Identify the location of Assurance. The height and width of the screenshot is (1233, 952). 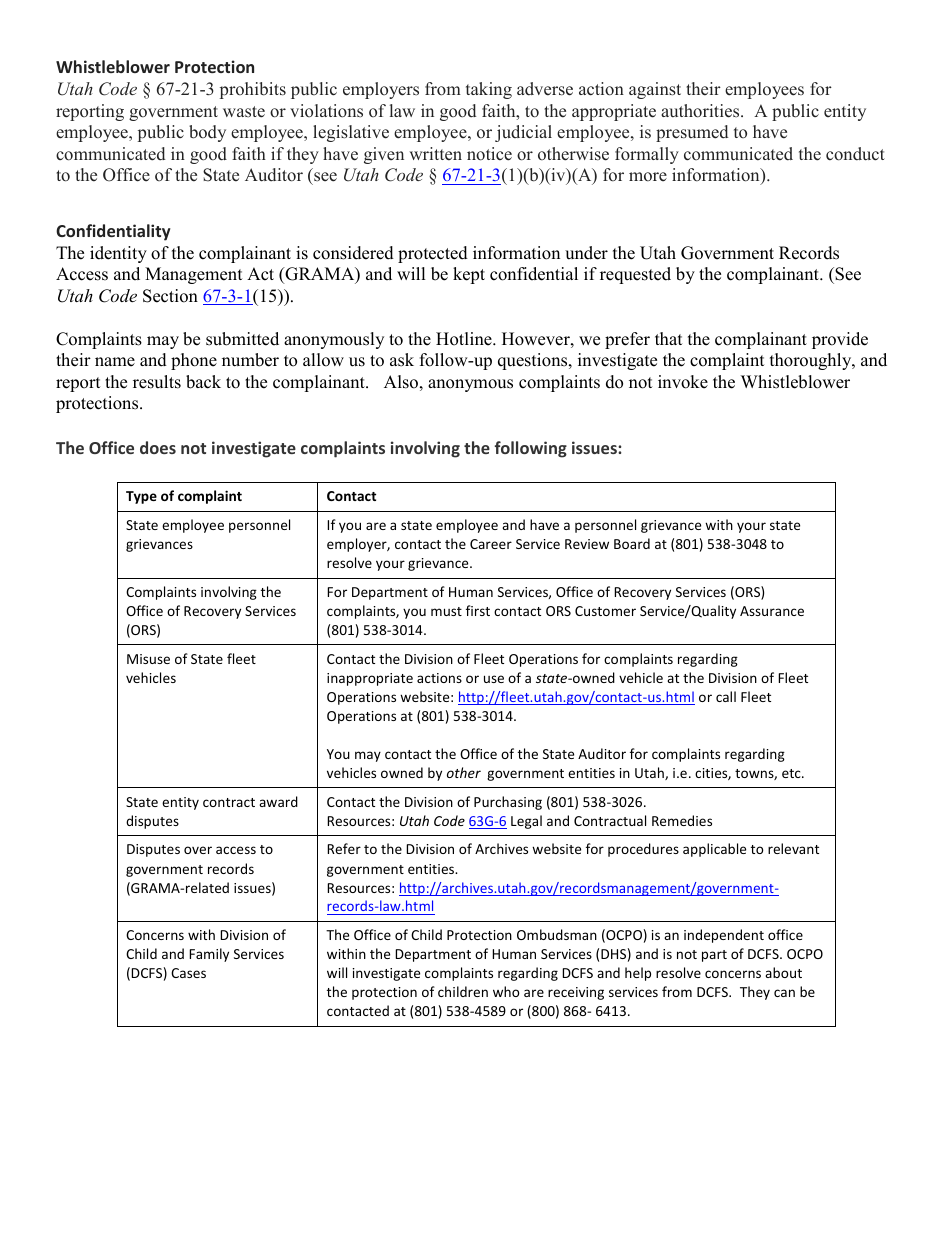
(772, 611).
